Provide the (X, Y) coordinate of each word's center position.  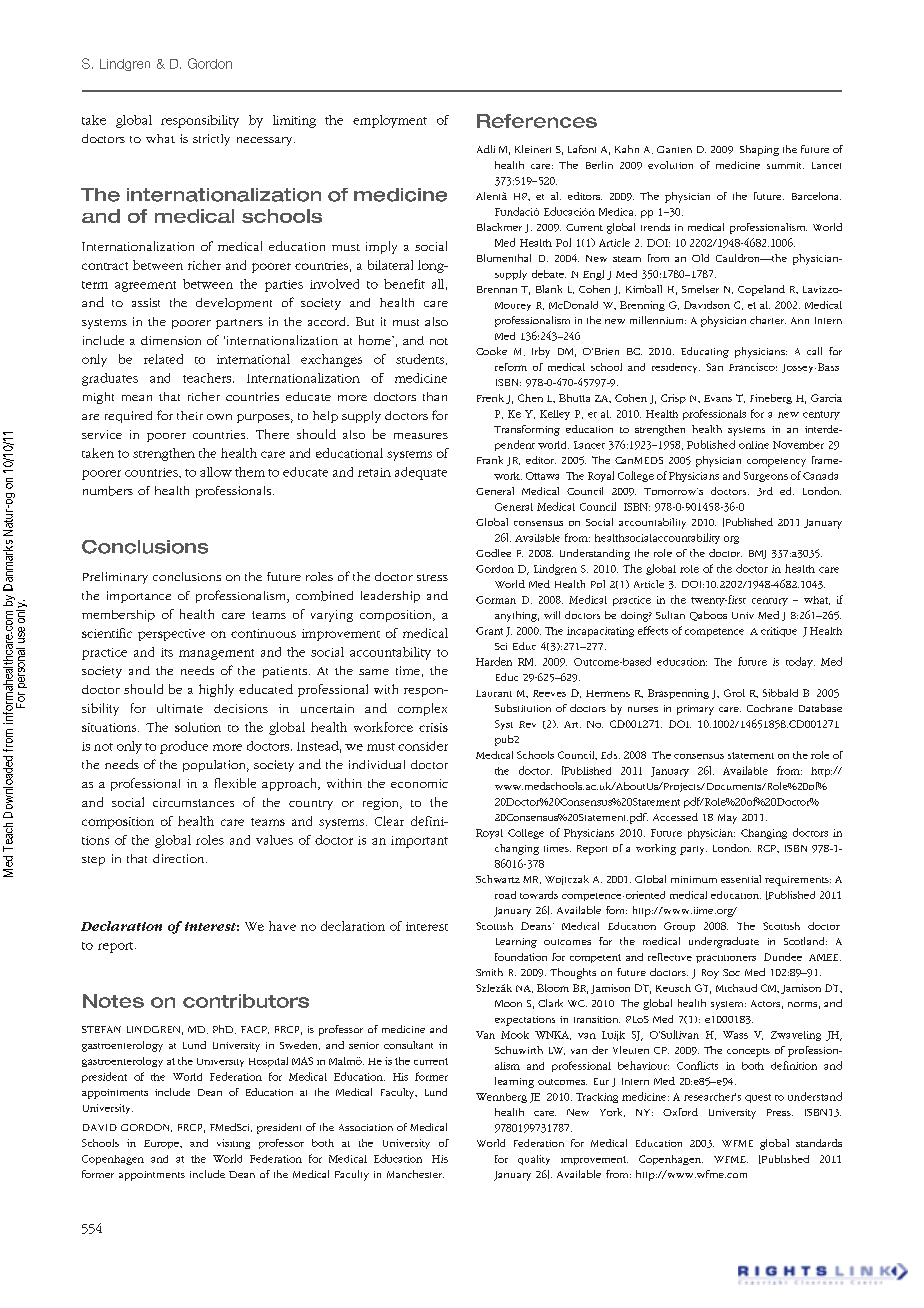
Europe (162, 1144)
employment (390, 121)
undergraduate (724, 942)
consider (423, 746)
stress (432, 577)
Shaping (759, 150)
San (714, 367)
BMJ (757, 554)
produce (184, 747)
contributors (246, 1001)
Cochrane (770, 708)
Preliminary (115, 578)
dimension (171, 340)
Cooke (491, 351)
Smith (489, 972)
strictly (211, 140)
